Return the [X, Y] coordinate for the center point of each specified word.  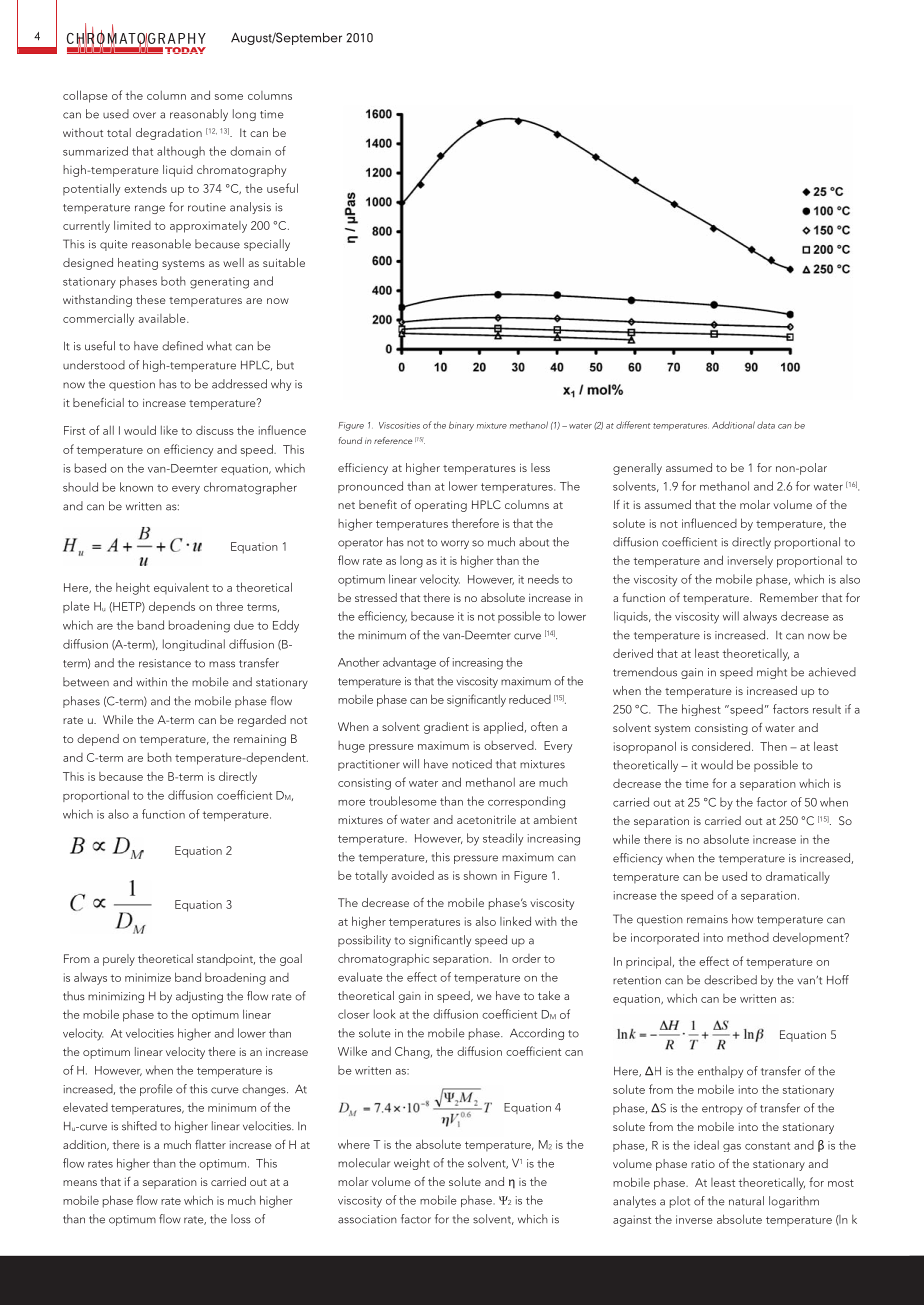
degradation [169, 134]
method [748, 937]
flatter [210, 1144]
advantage [409, 663]
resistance [165, 663]
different [633, 425]
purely [119, 960]
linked [515, 921]
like [169, 430]
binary [461, 426]
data [766, 425]
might [772, 673]
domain [250, 151]
